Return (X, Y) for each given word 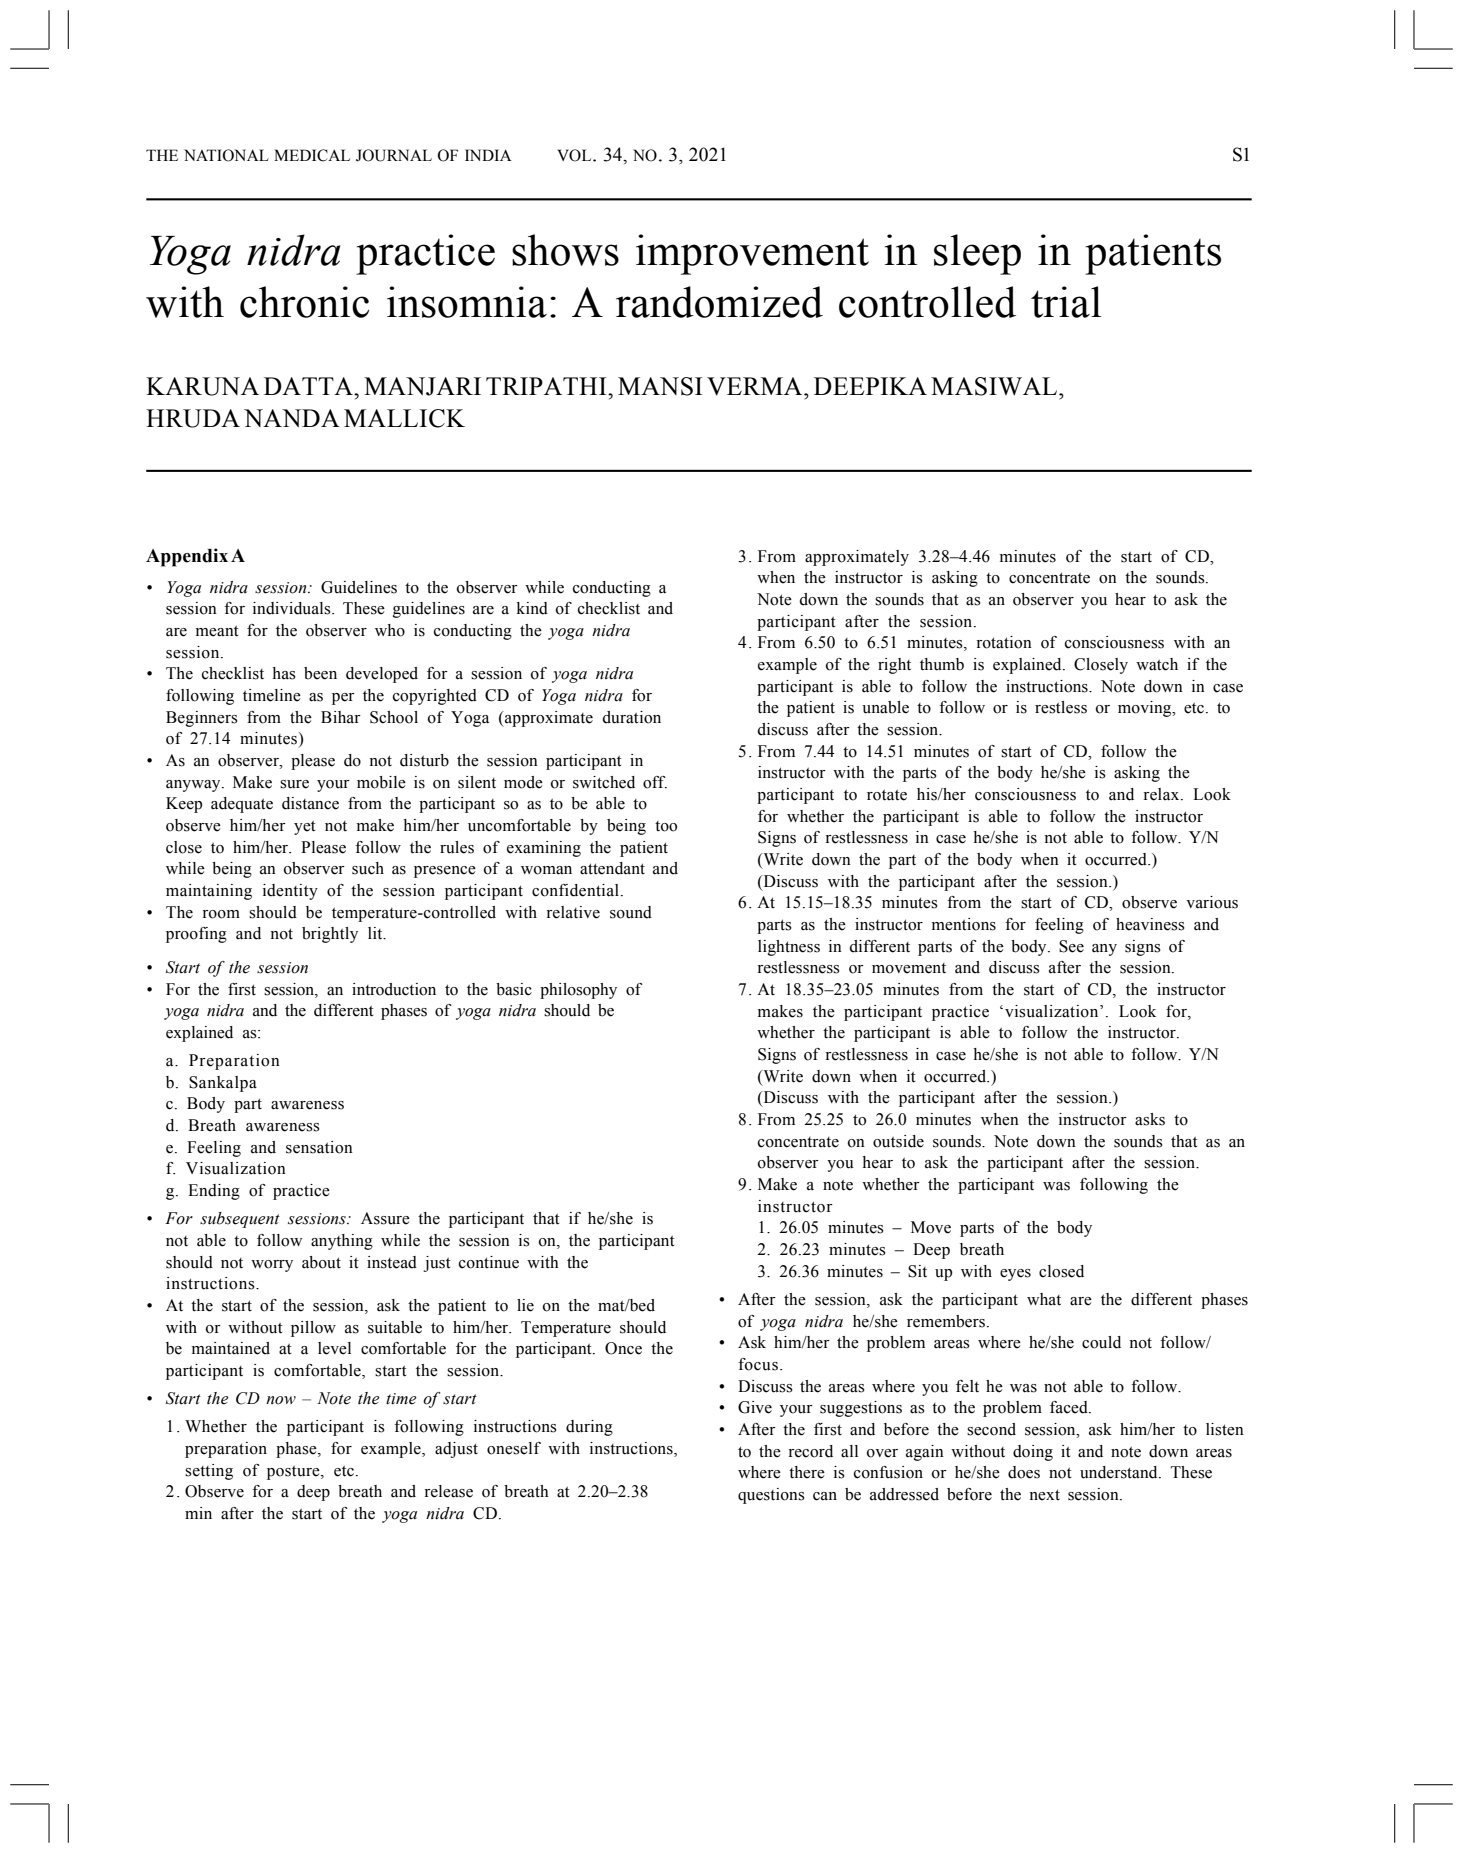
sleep (977, 254)
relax (1162, 794)
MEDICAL (312, 155)
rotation (1004, 642)
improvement (752, 254)
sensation (319, 1147)
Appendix (187, 557)
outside (898, 1141)
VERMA (756, 386)
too (666, 826)
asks (1150, 1119)
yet (305, 828)
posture (294, 1473)
